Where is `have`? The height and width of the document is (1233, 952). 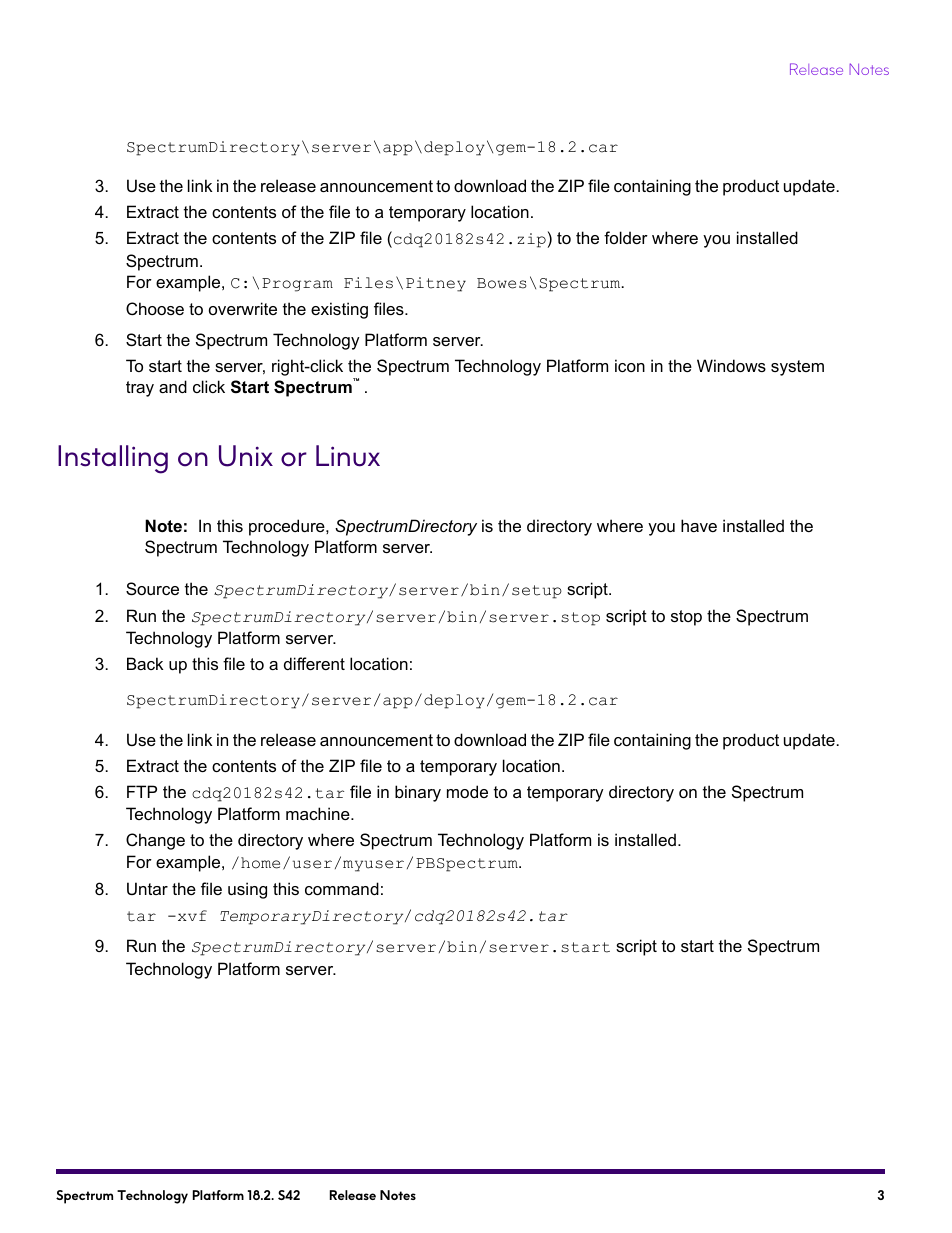 have is located at coordinates (699, 525).
